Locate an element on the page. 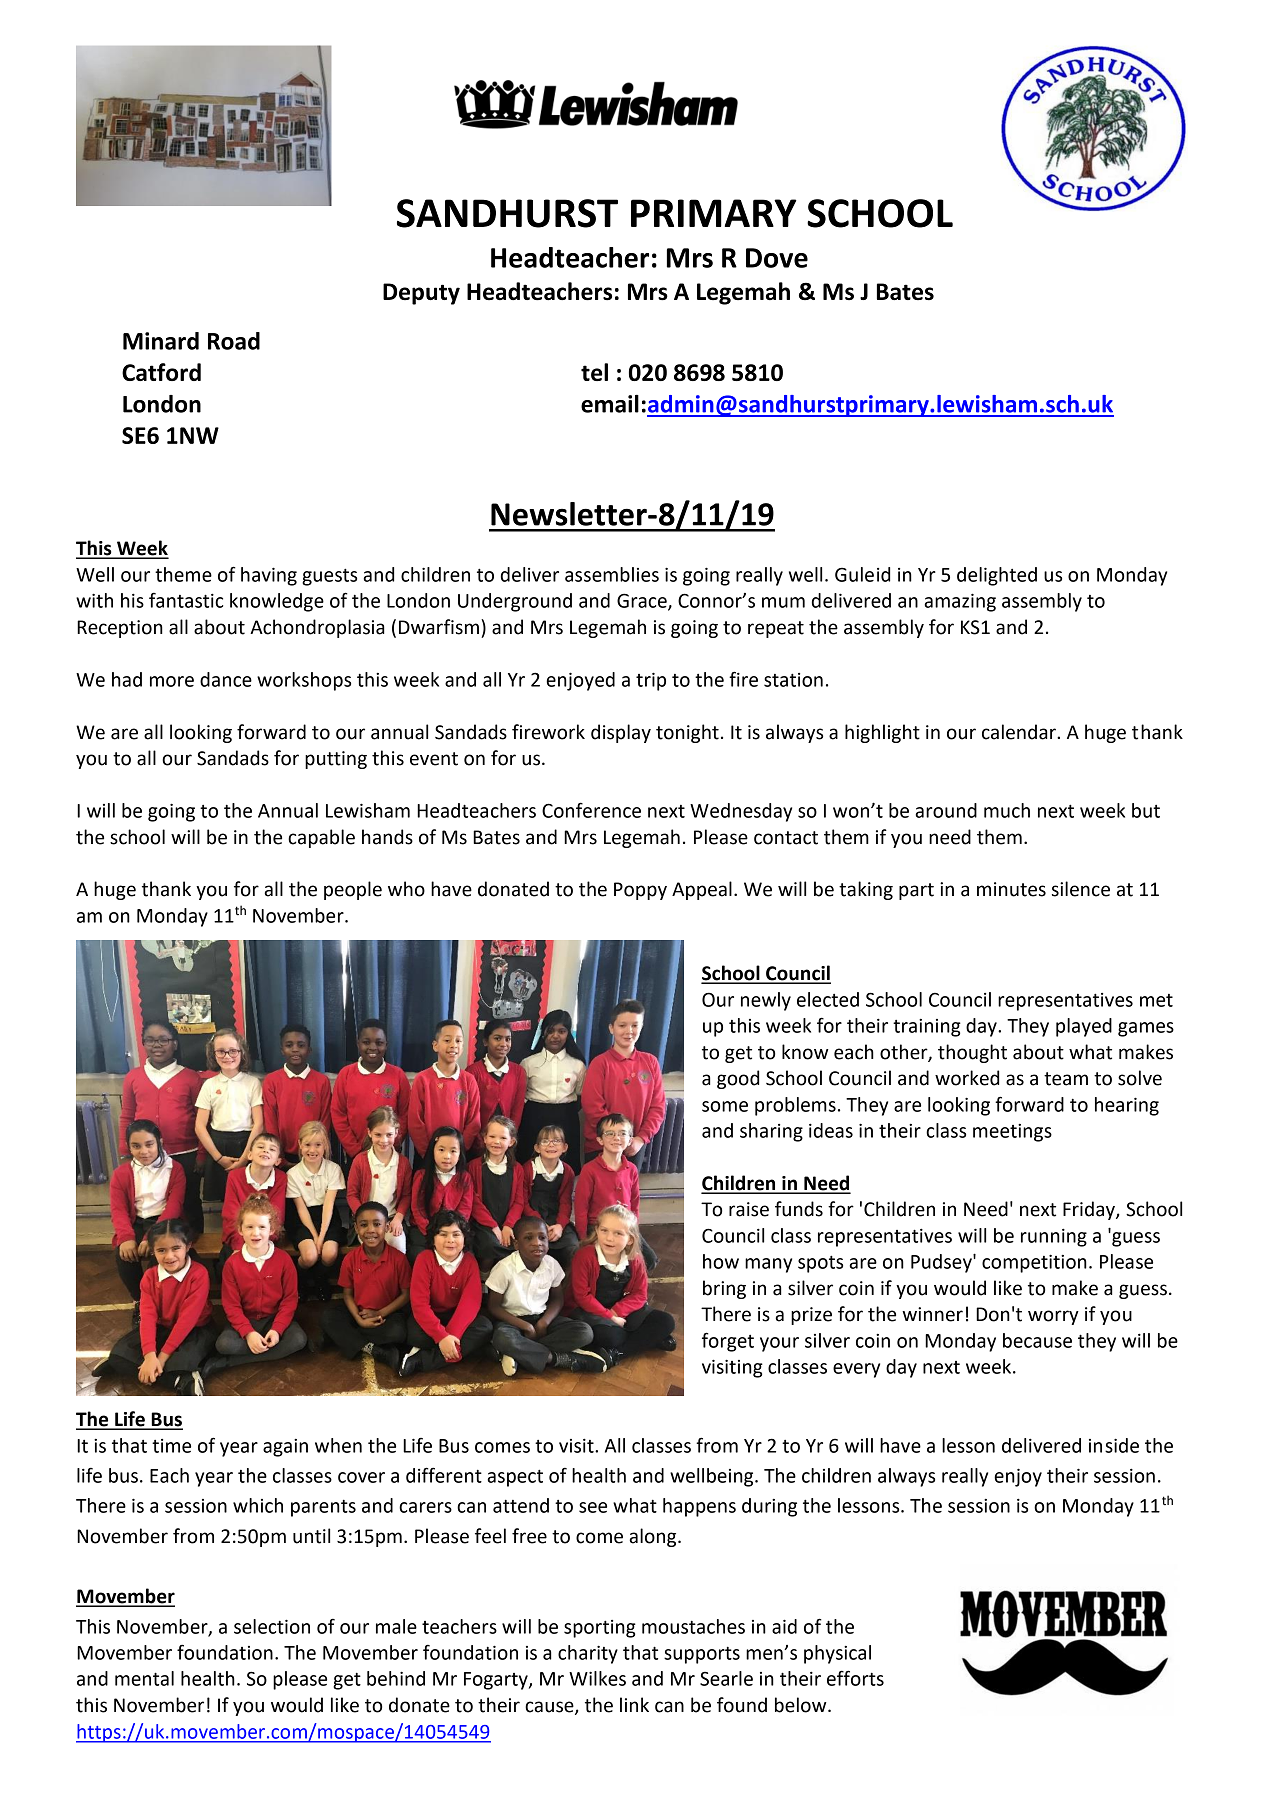 This document has height=1809, width=1279. people is located at coordinates (353, 890).
